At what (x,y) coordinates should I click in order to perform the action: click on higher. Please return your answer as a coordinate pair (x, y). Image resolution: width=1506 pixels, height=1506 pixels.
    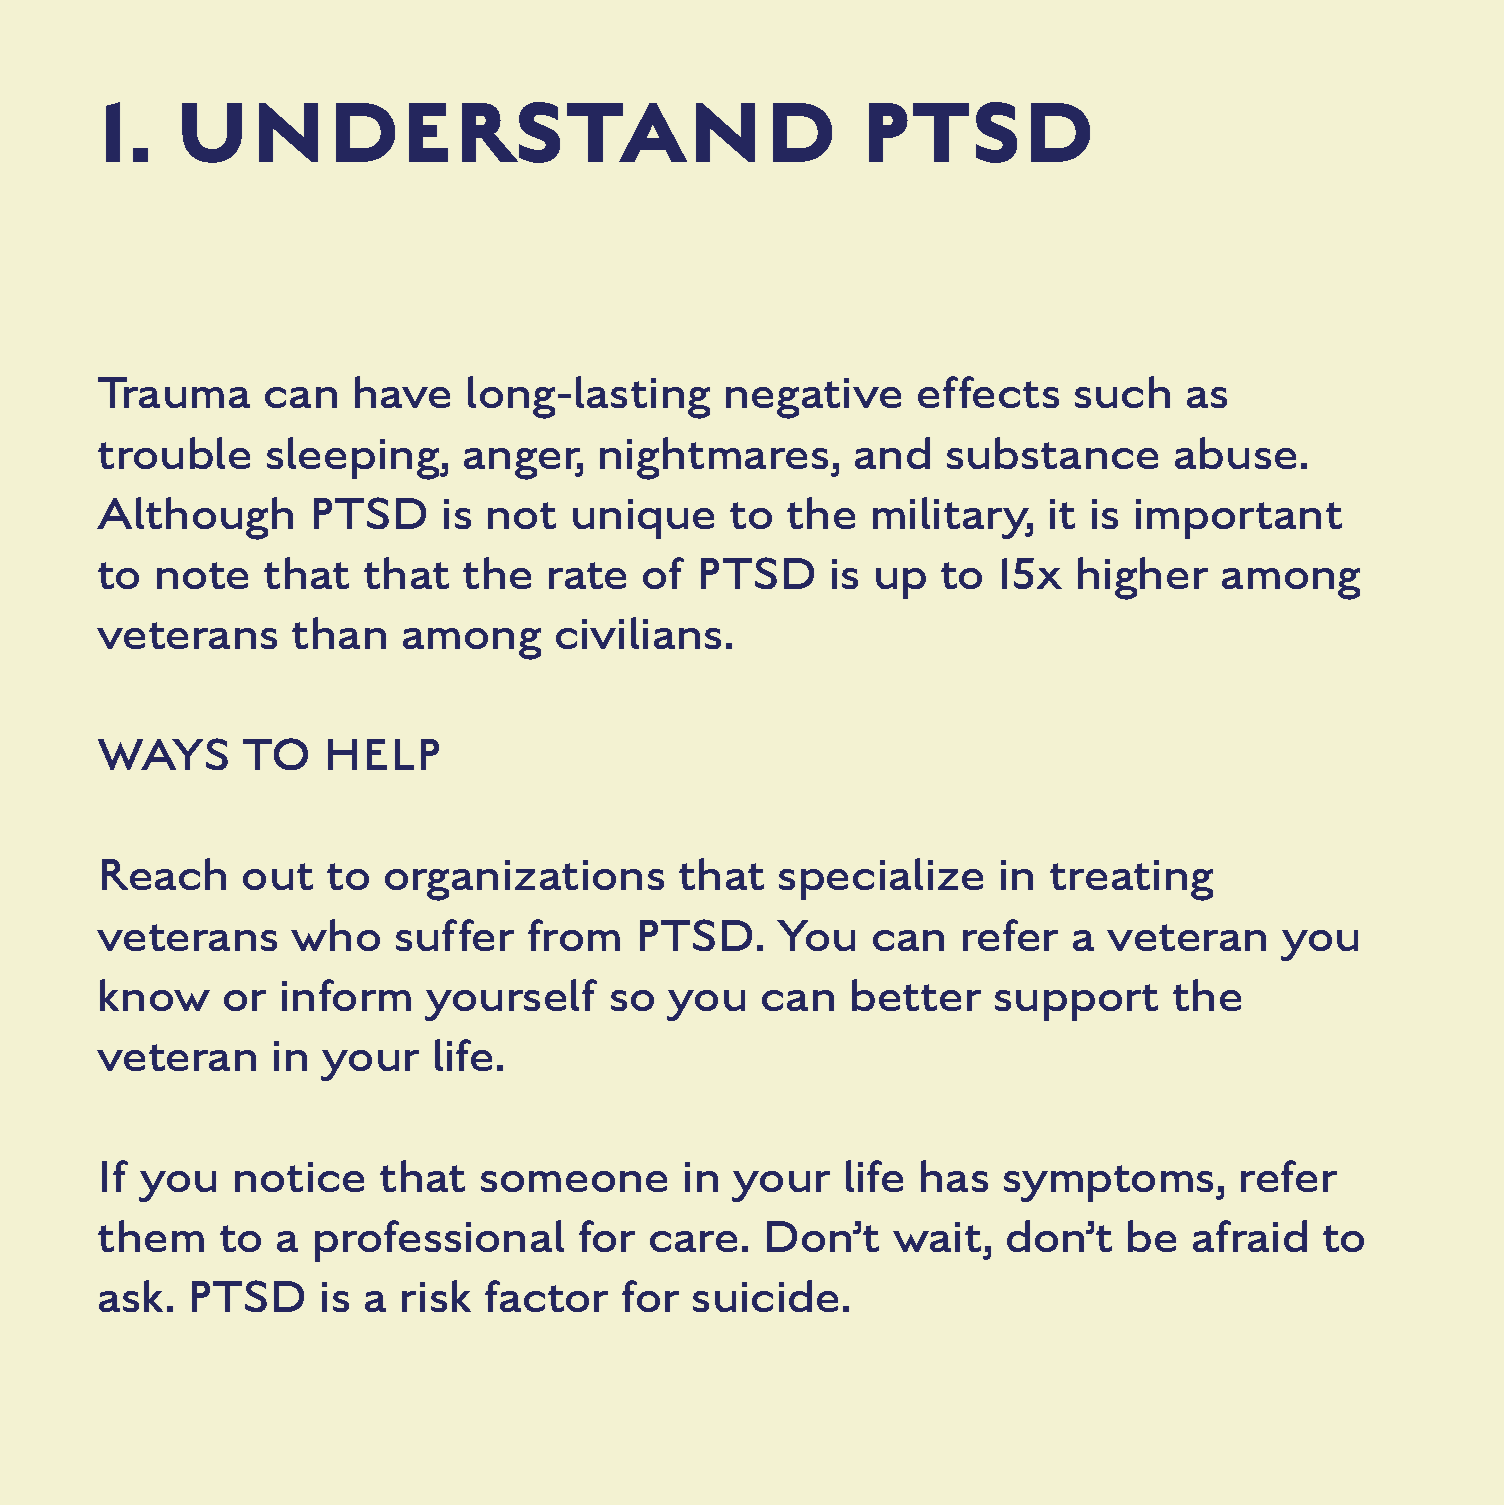
    Looking at the image, I should click on (1143, 578).
